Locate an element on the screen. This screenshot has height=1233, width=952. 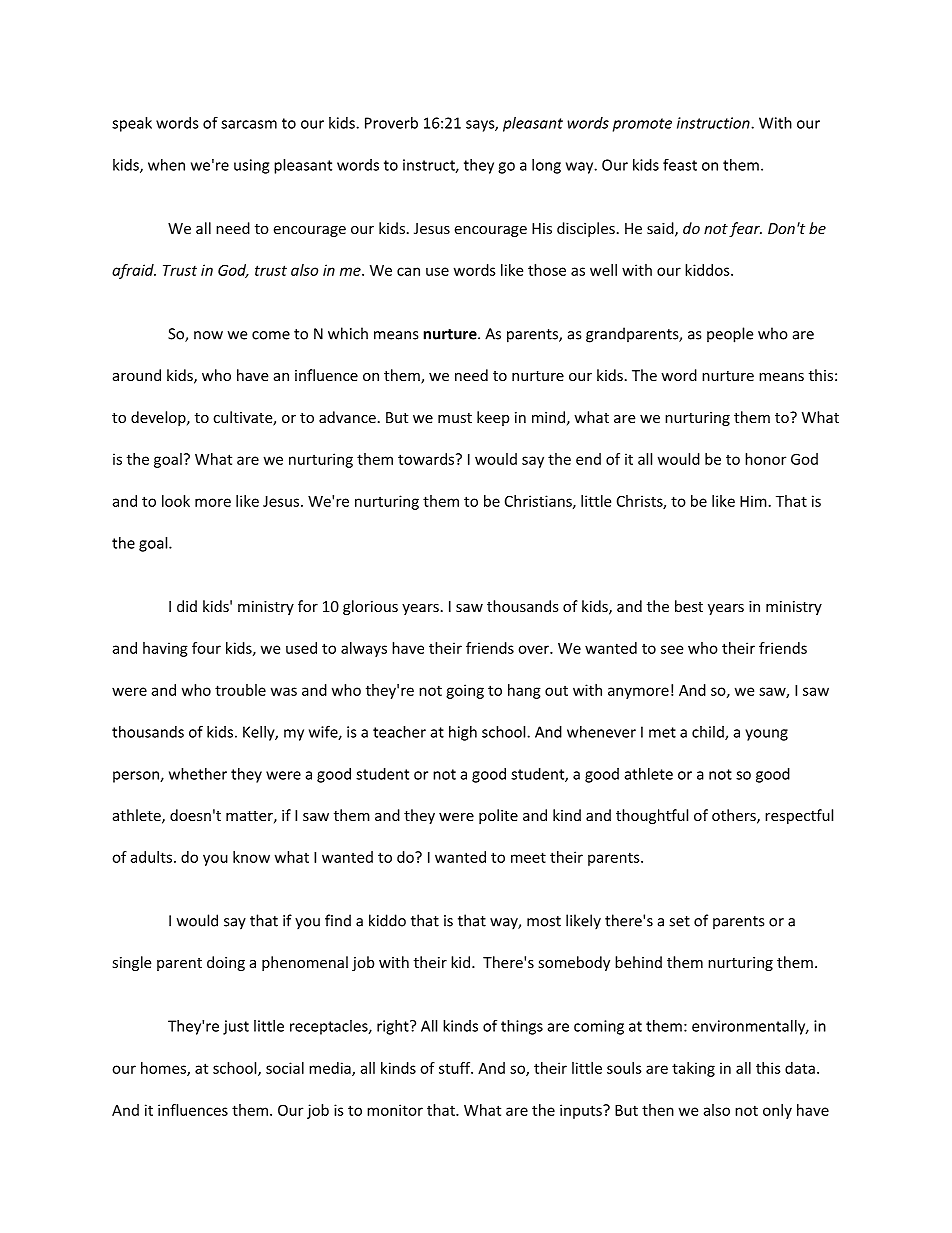
did is located at coordinates (187, 606).
